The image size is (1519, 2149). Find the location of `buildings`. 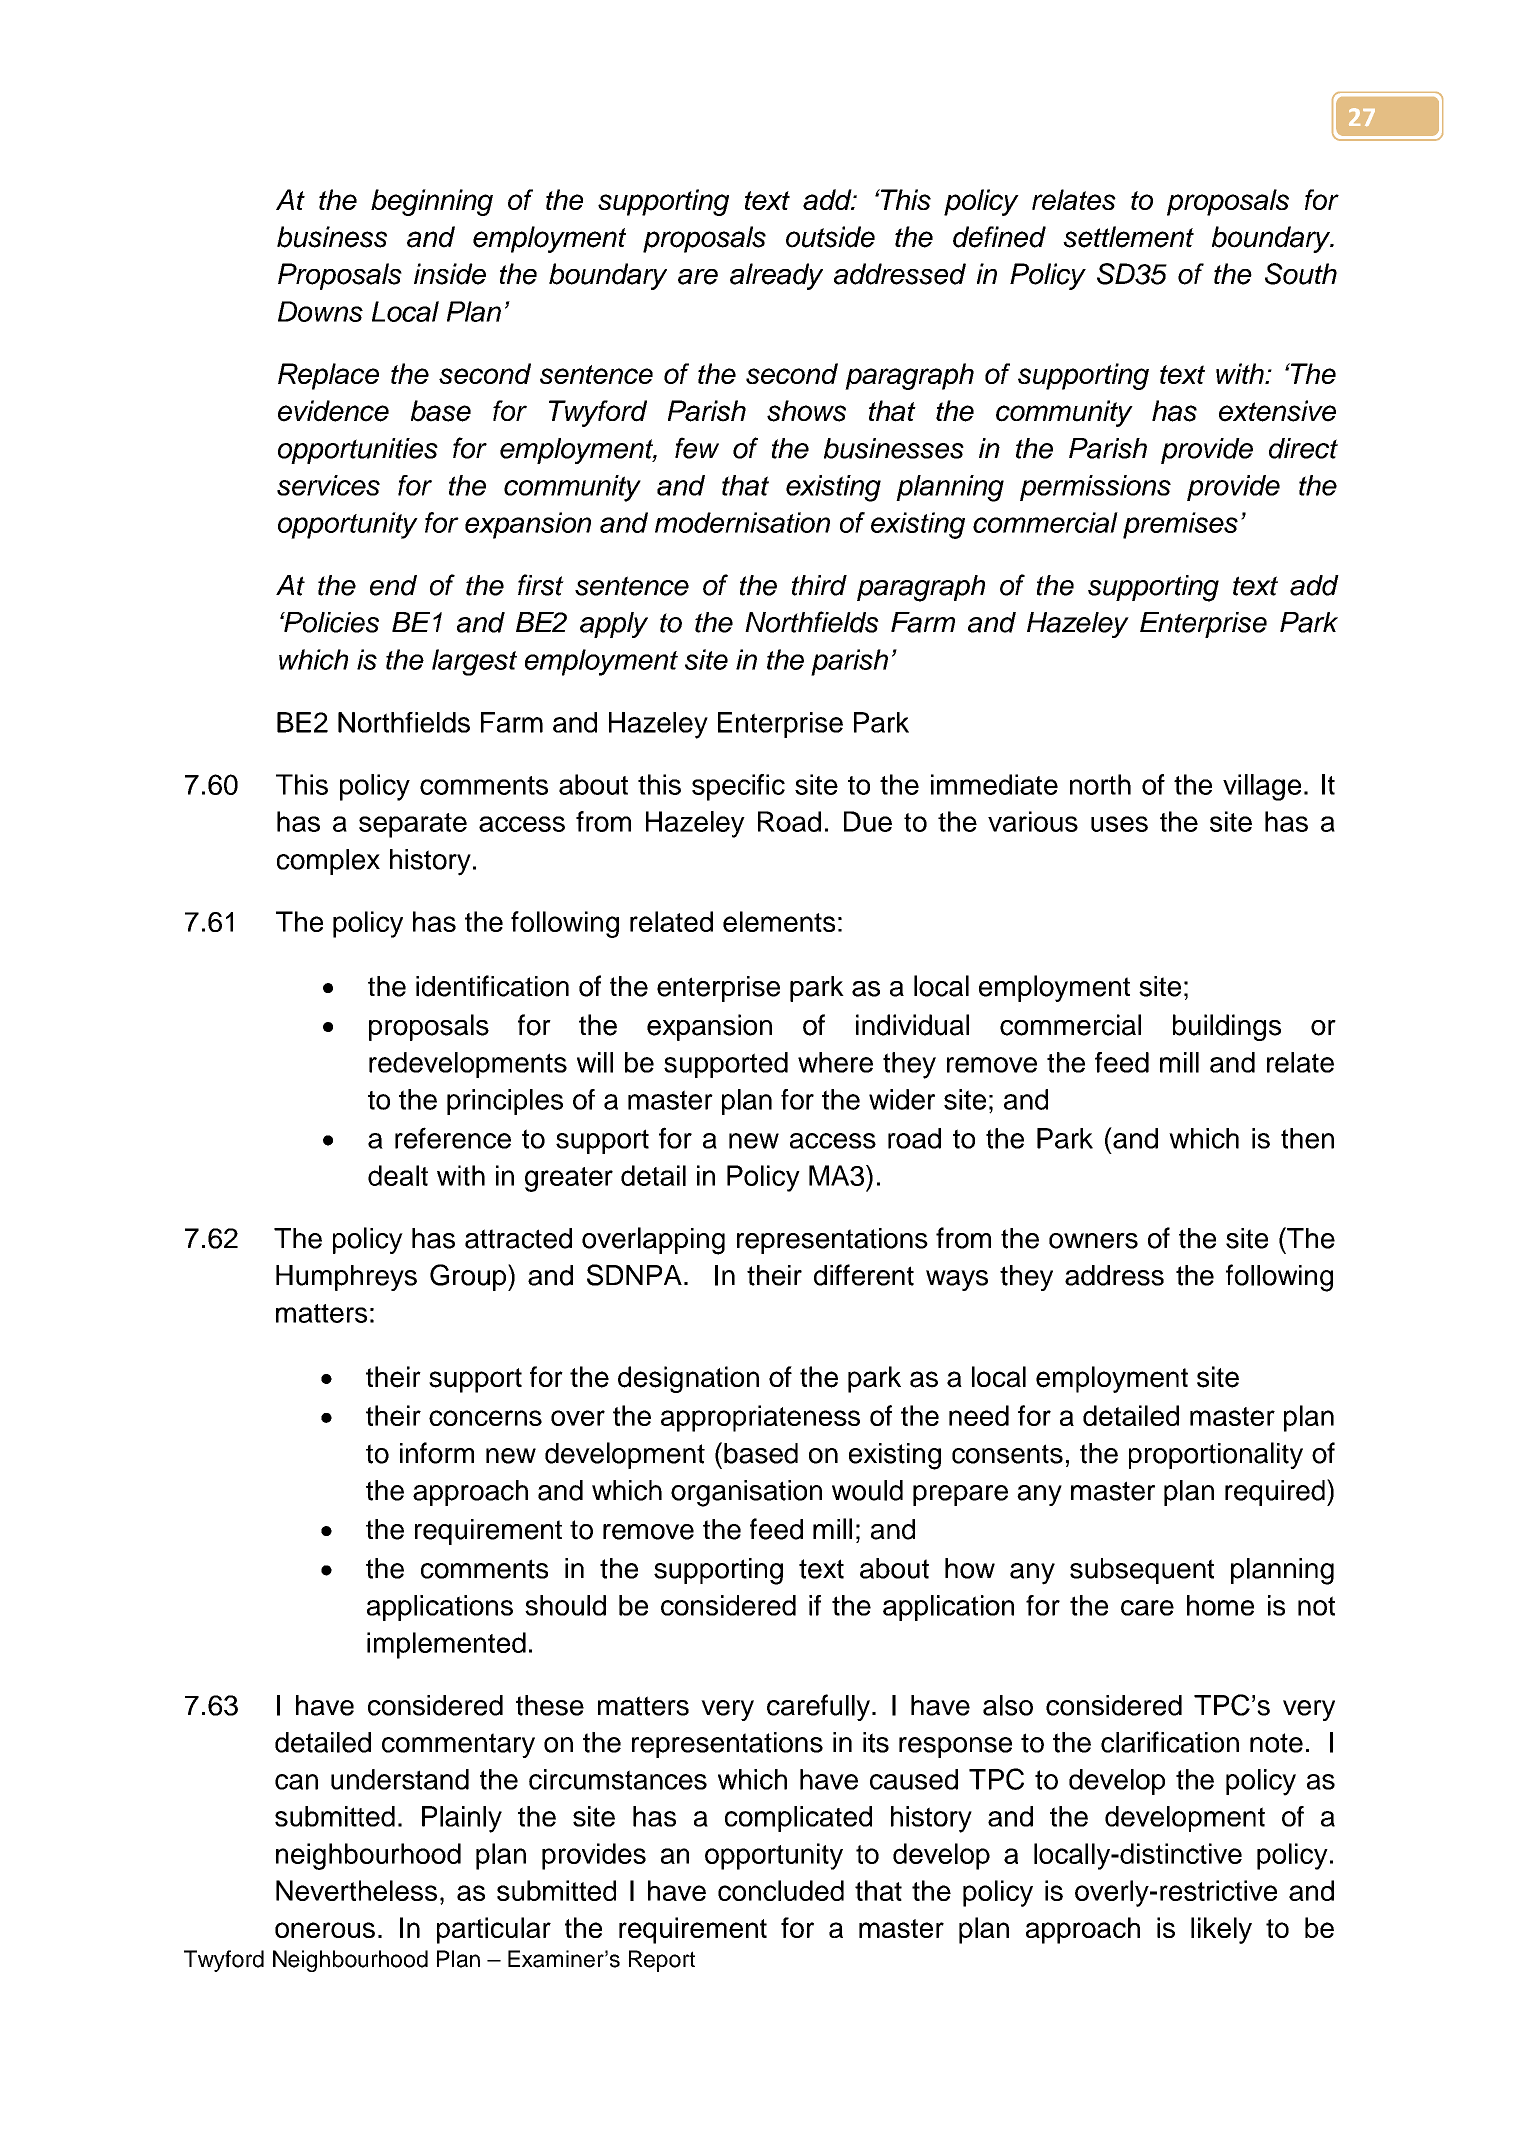

buildings is located at coordinates (1227, 1027).
